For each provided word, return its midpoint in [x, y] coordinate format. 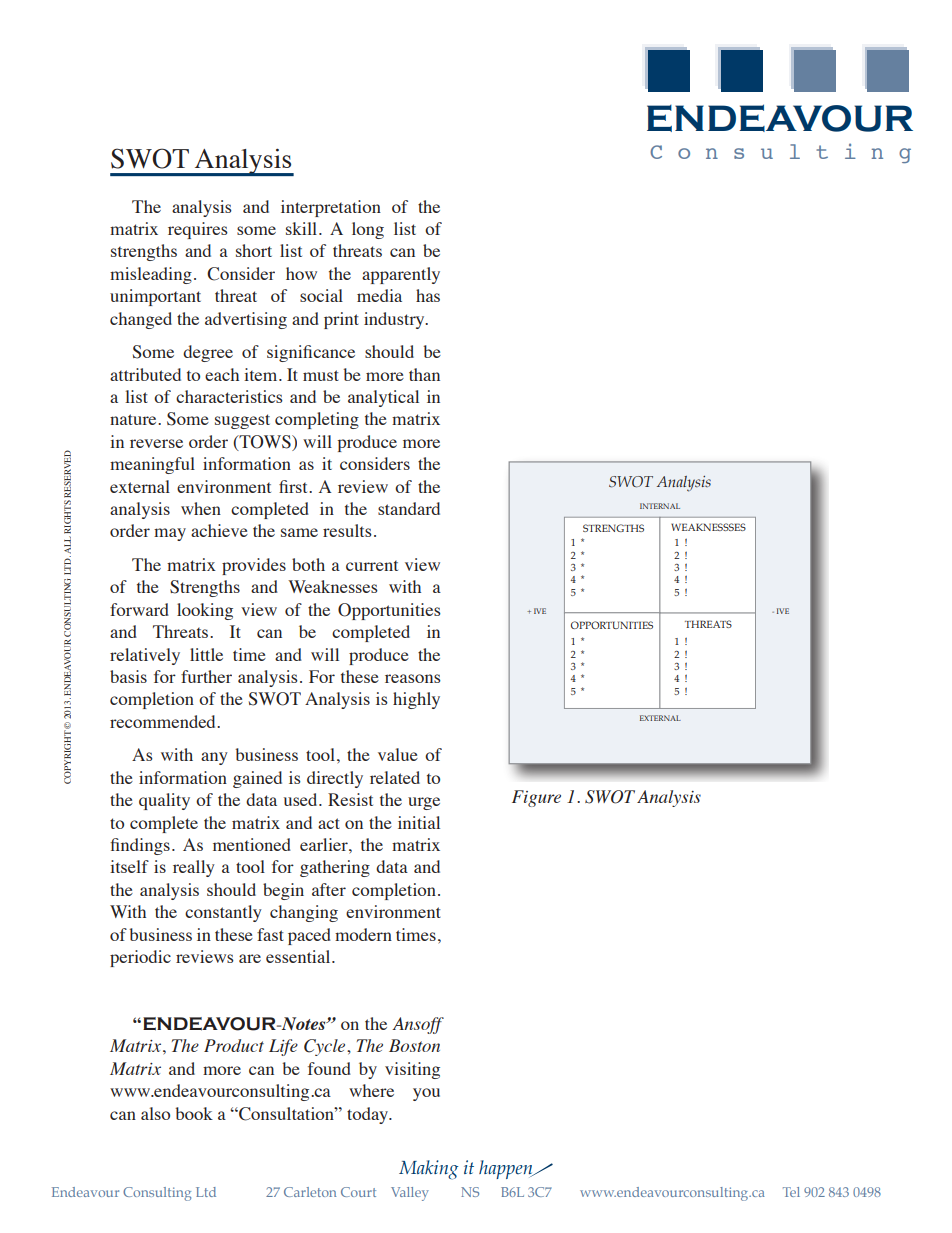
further [206, 676]
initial [419, 822]
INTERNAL [660, 506]
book [194, 1113]
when [201, 508]
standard [409, 508]
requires [198, 230]
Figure [536, 798]
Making [428, 1170]
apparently [401, 275]
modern [363, 934]
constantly [223, 913]
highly [416, 700]
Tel [791, 1192]
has [428, 295]
